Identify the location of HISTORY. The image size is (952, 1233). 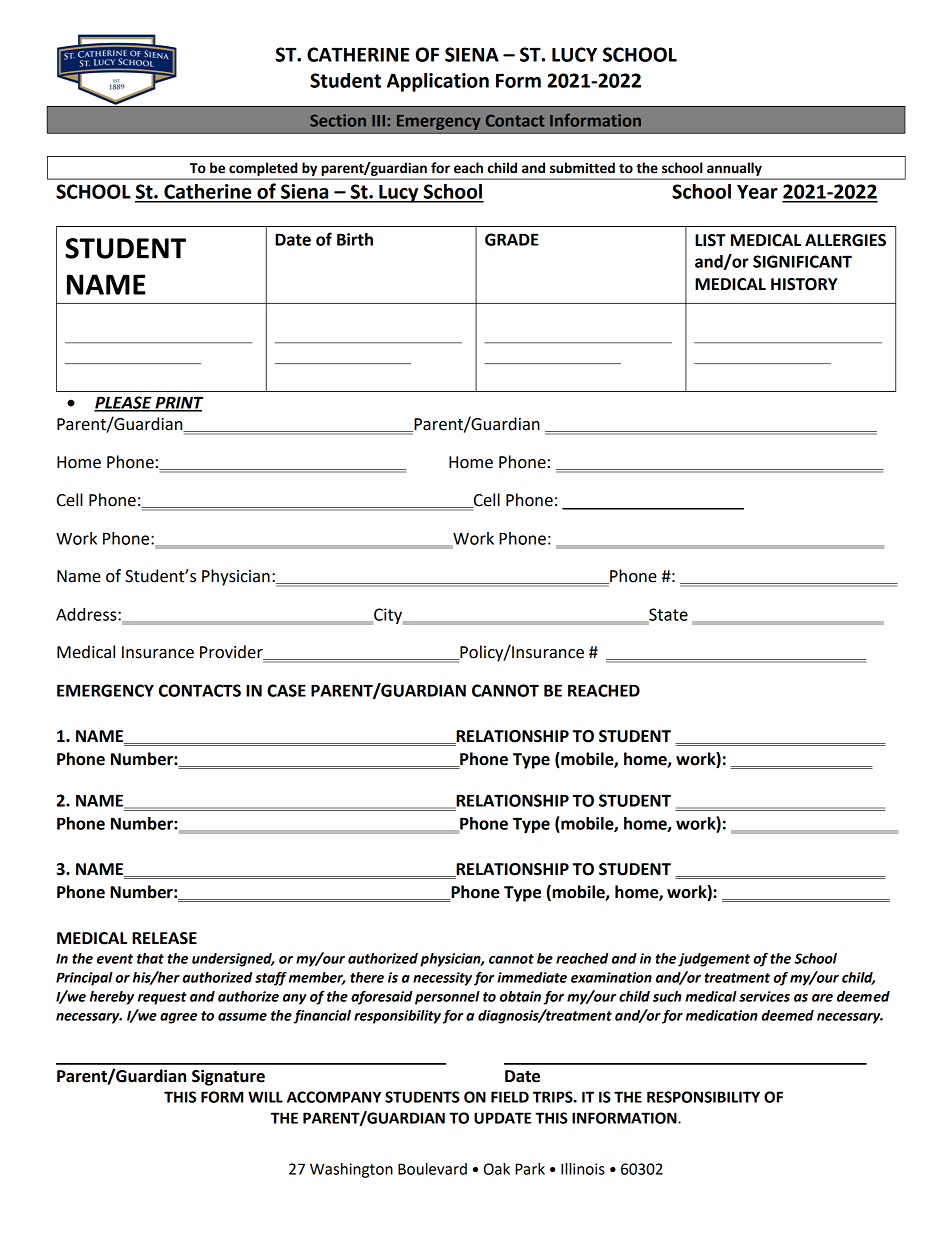
(804, 284).
